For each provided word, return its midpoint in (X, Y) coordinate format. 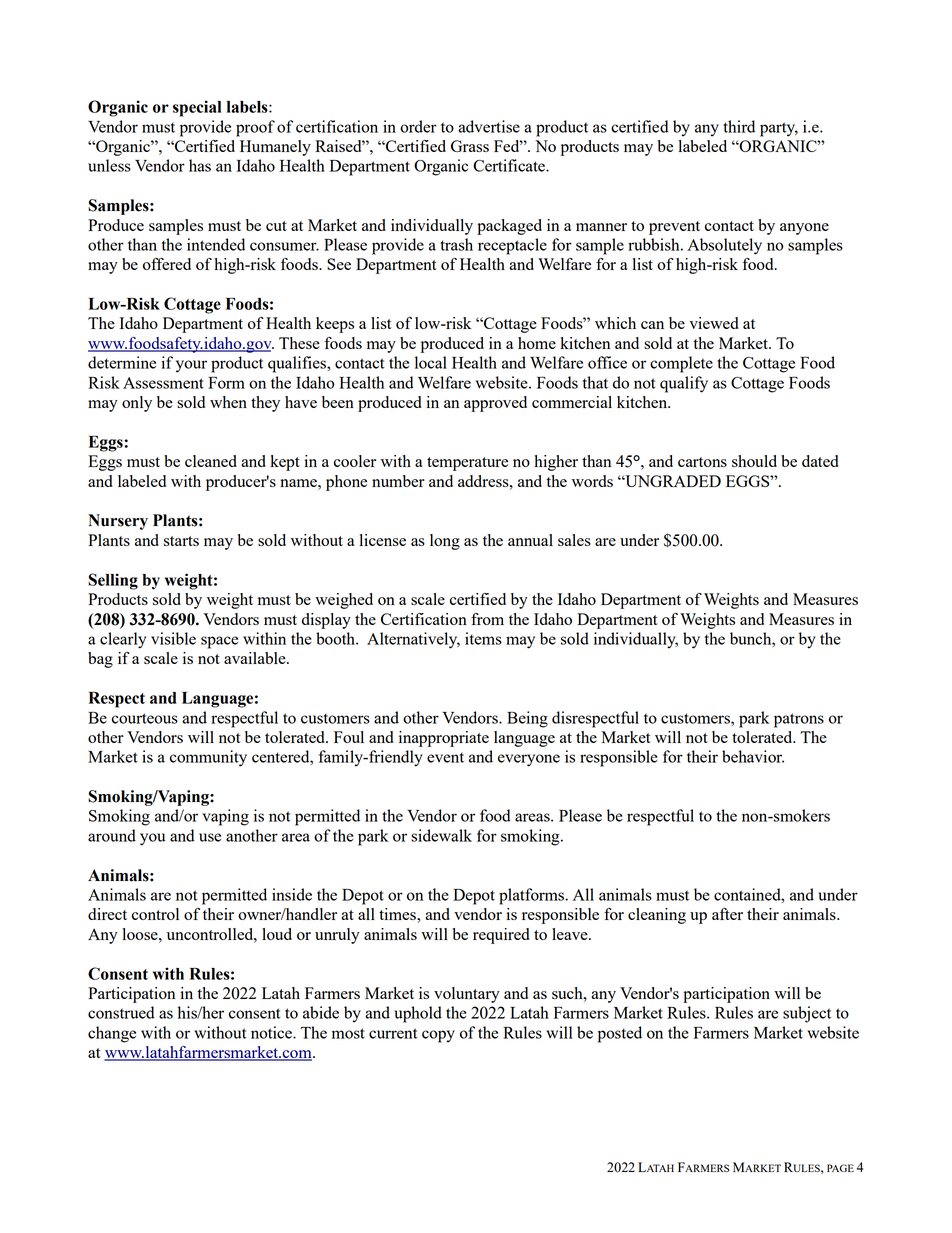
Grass (470, 146)
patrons (799, 720)
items (483, 638)
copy (438, 1036)
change (112, 1034)
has (200, 165)
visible (173, 638)
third (739, 126)
